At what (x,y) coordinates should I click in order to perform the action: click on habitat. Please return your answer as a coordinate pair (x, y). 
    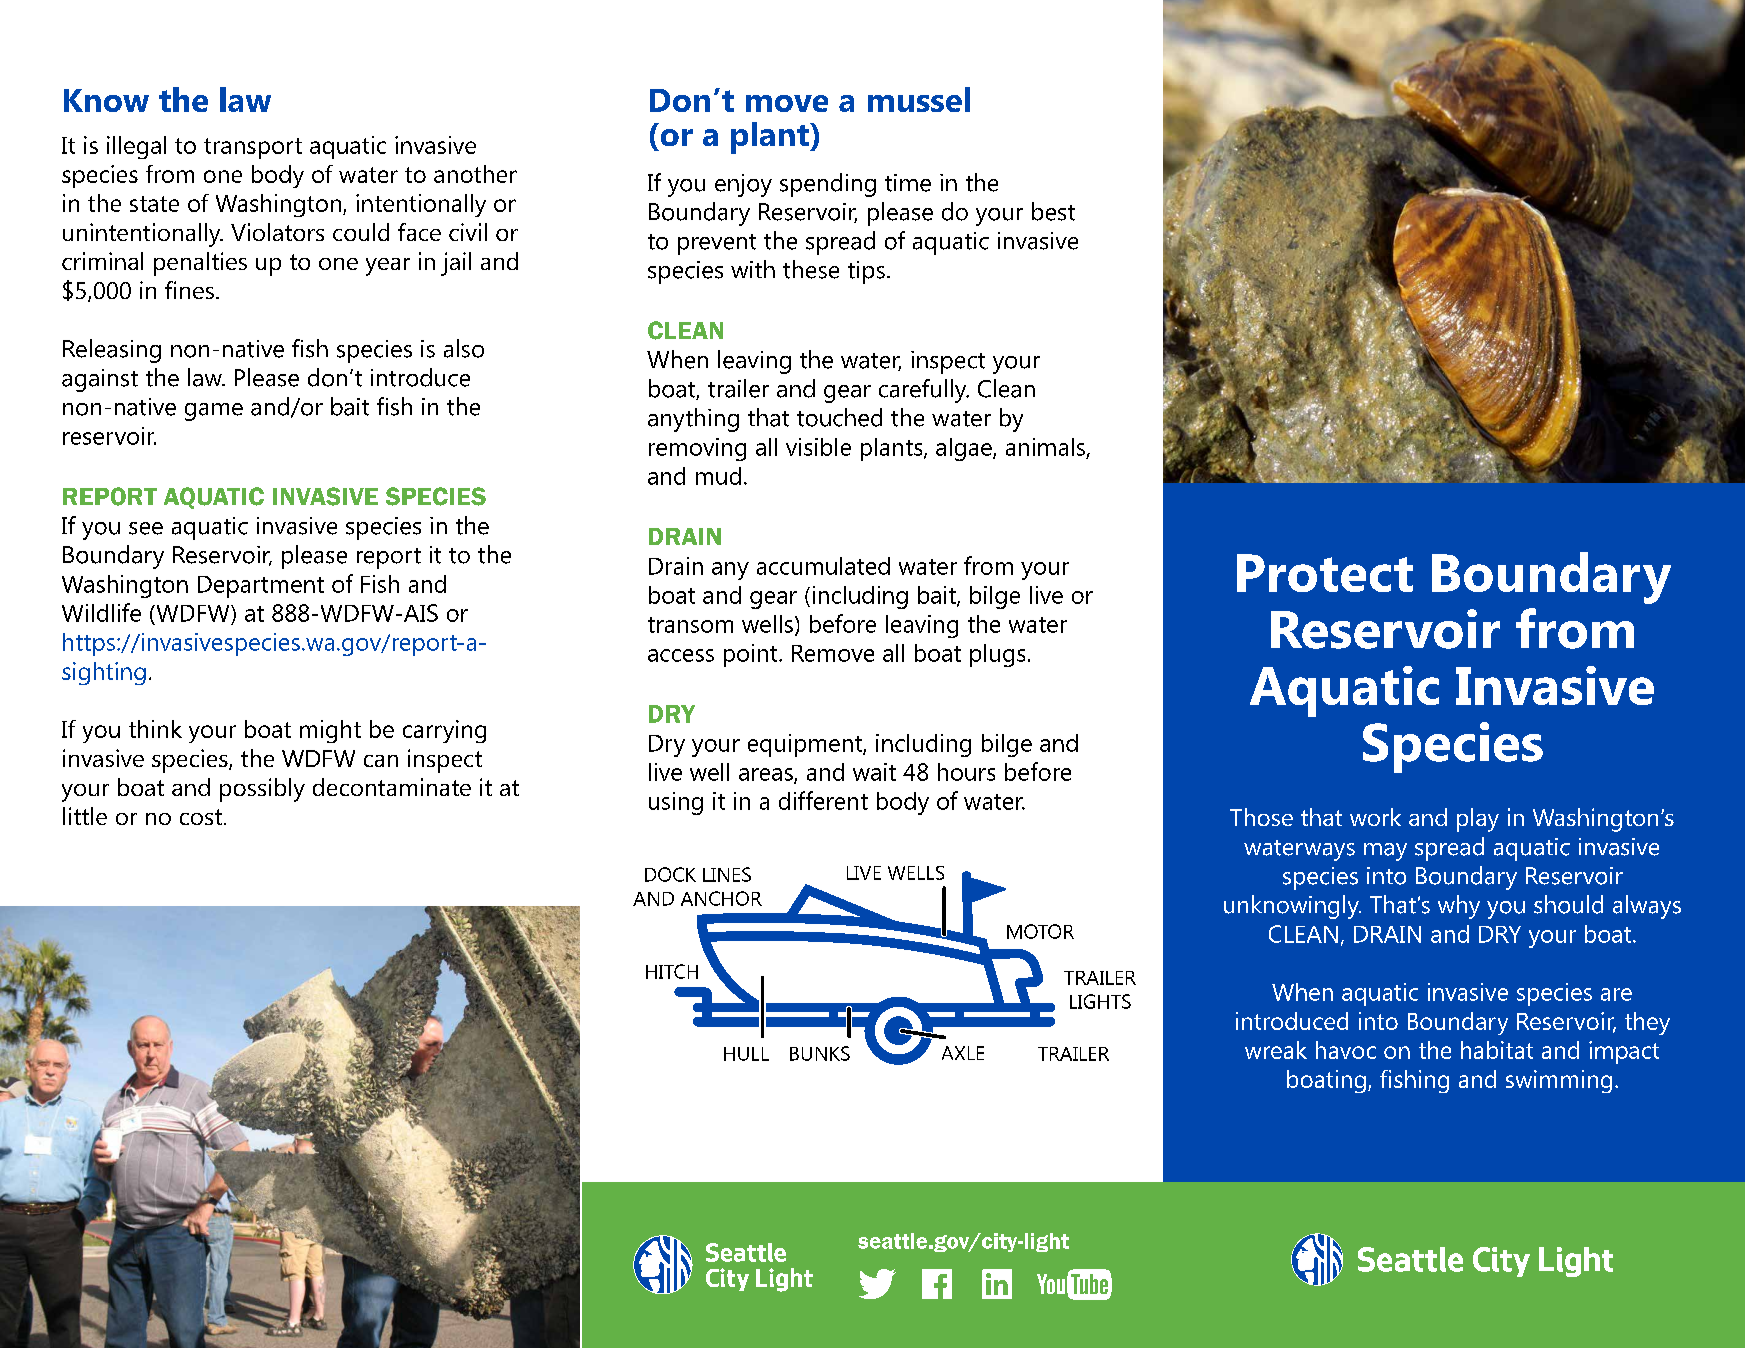
    Looking at the image, I should click on (1497, 1050).
